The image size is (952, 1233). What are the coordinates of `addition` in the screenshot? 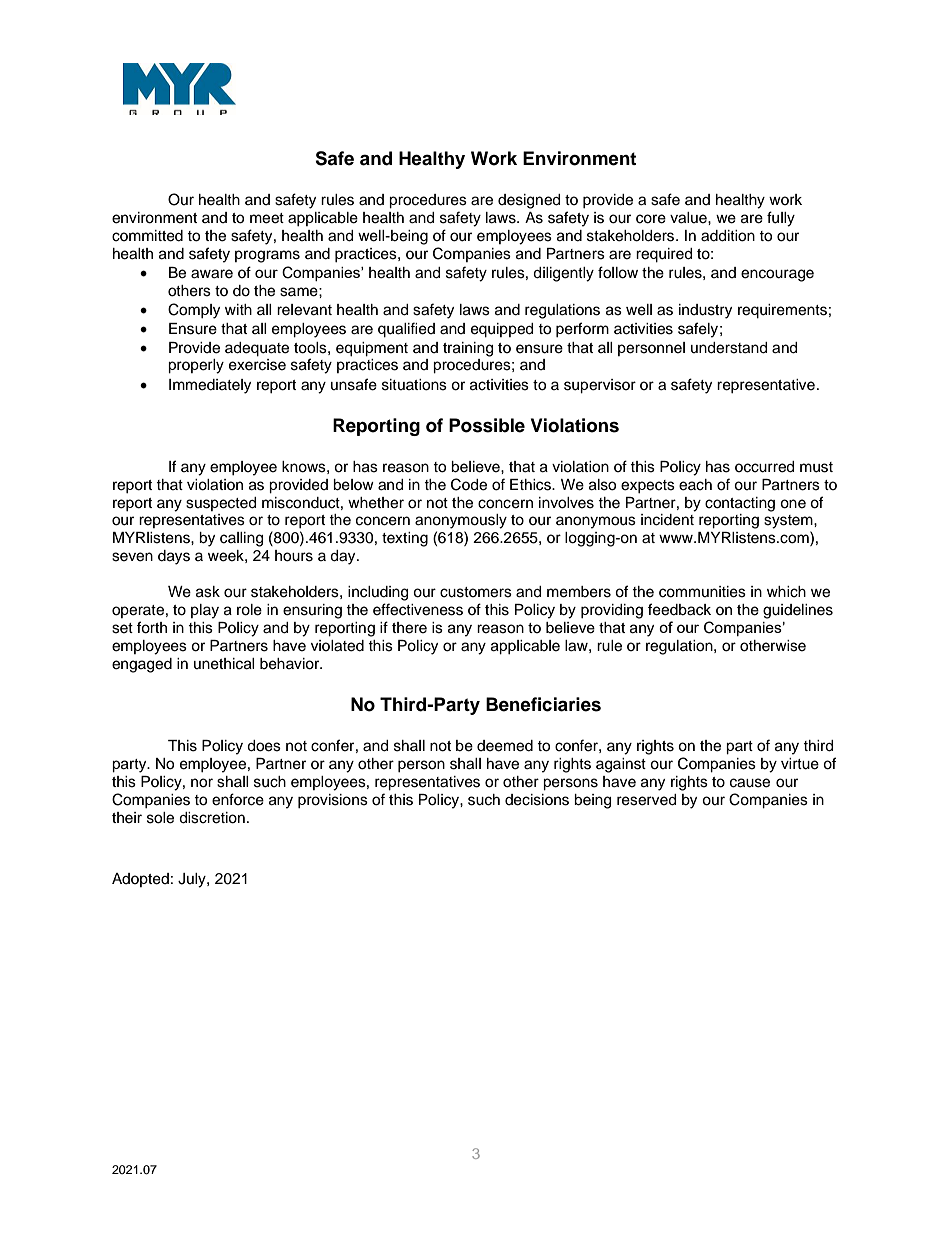 It's located at (728, 236).
